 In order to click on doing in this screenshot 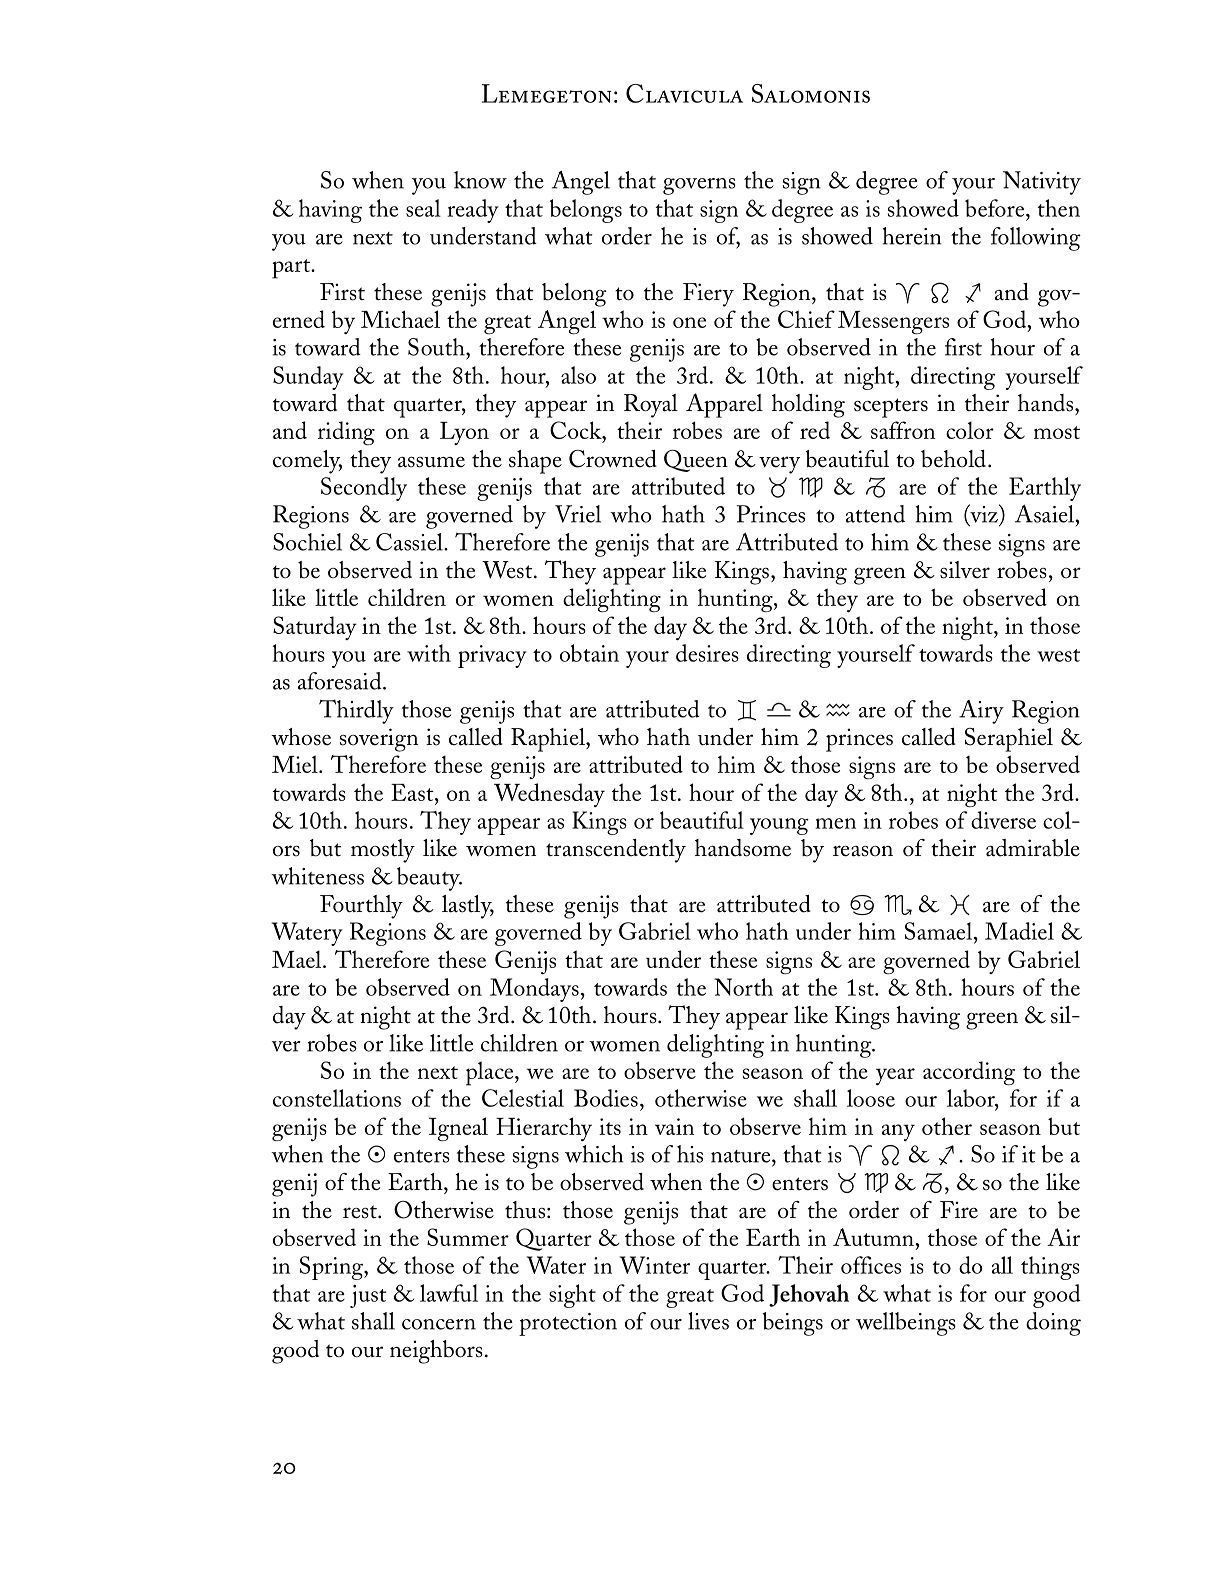, I will do `click(1053, 1324)`.
